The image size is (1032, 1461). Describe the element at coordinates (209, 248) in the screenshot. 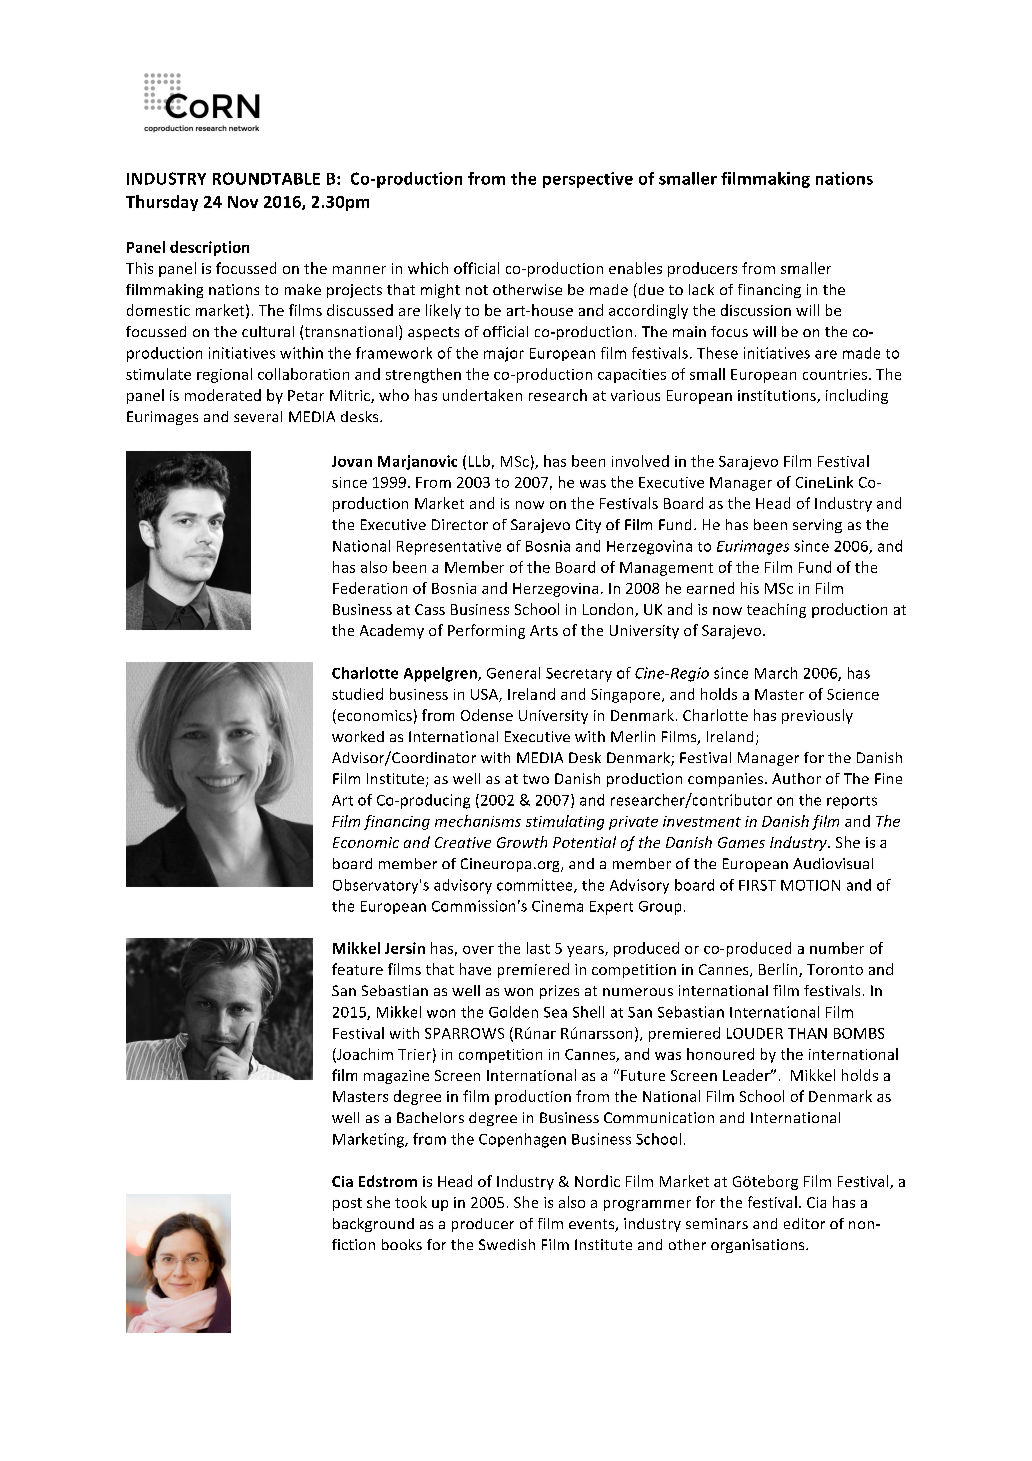

I see `description` at that location.
